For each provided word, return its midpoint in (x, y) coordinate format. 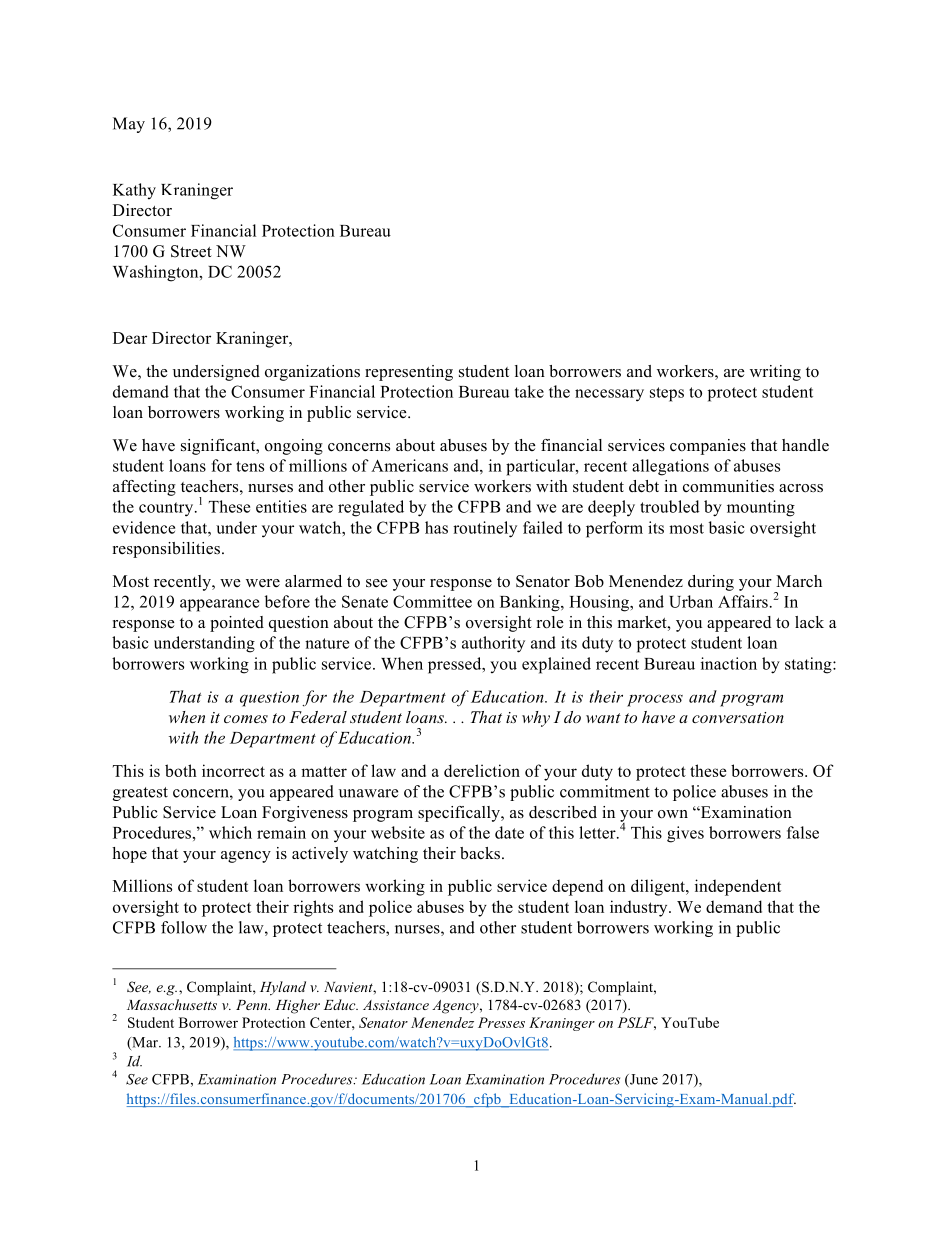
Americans (409, 465)
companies (708, 447)
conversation (738, 717)
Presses (501, 1022)
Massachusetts (172, 1004)
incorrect (233, 770)
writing (775, 373)
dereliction (482, 770)
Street (191, 251)
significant (219, 447)
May (129, 125)
